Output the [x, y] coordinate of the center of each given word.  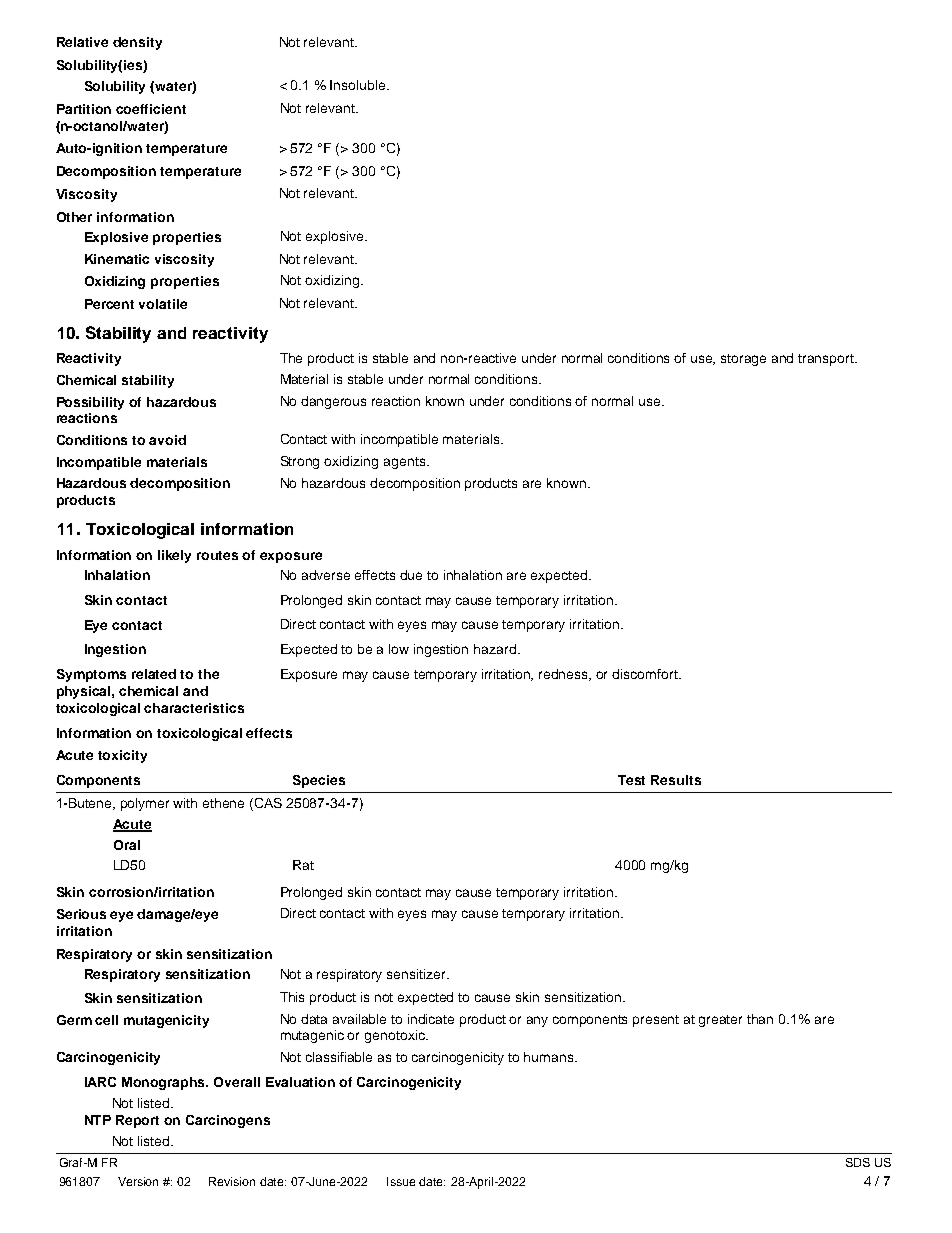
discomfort [646, 674]
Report [137, 1121]
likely [174, 556]
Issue [401, 1181]
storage [743, 360]
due [411, 575]
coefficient [151, 109]
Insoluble [359, 85]
